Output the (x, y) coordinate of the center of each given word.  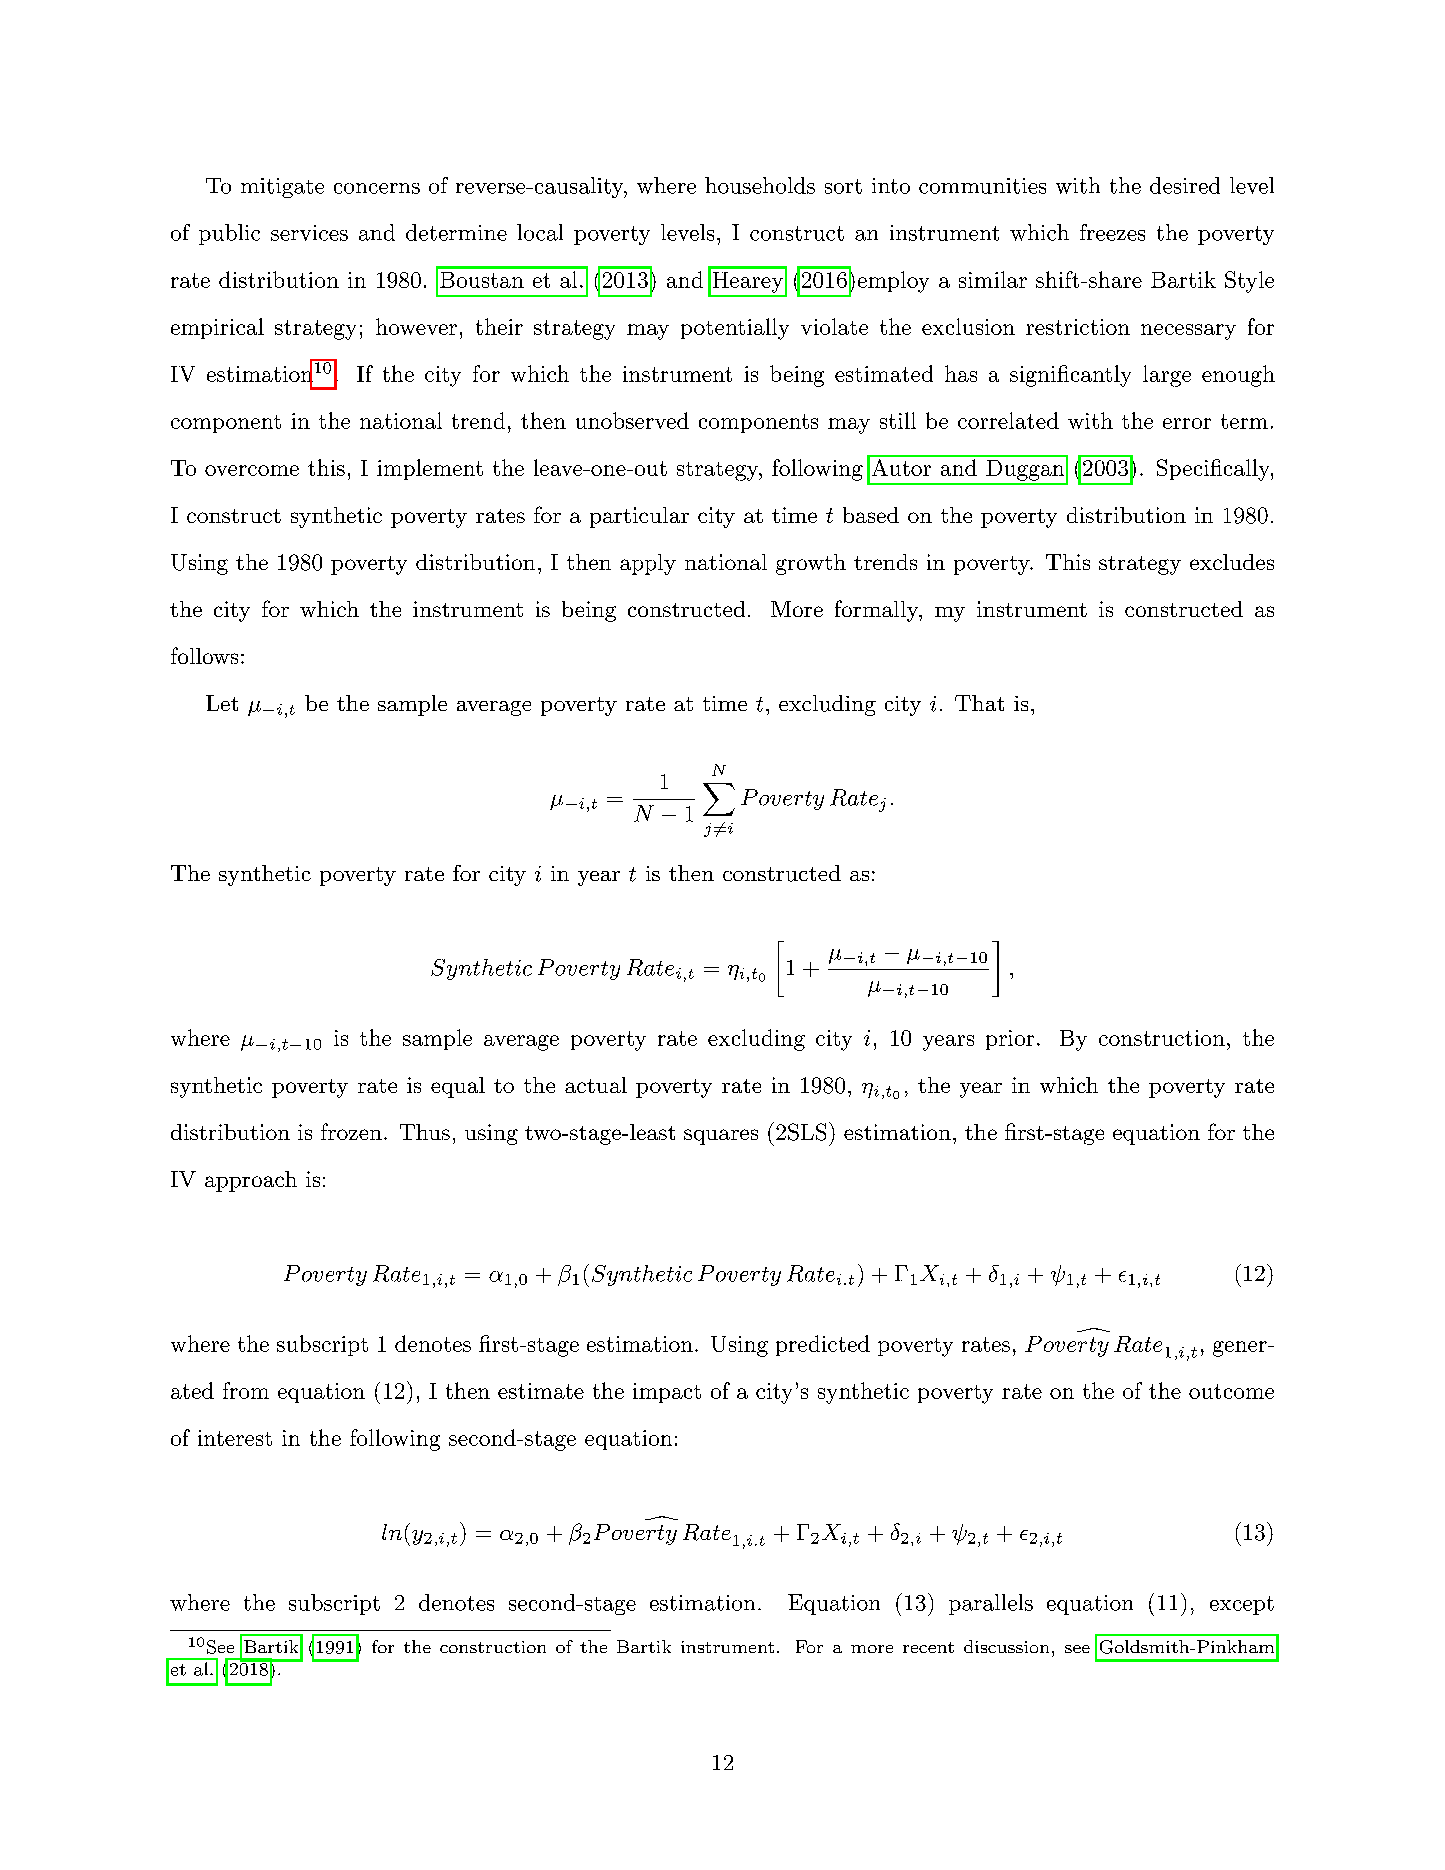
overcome (252, 470)
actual (596, 1085)
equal (458, 1087)
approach (251, 1181)
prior (1010, 1040)
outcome (1231, 1391)
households (760, 185)
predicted (823, 1345)
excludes (1232, 562)
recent (928, 1647)
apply (648, 564)
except (1242, 1605)
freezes (1112, 232)
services (309, 233)
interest (235, 1438)
